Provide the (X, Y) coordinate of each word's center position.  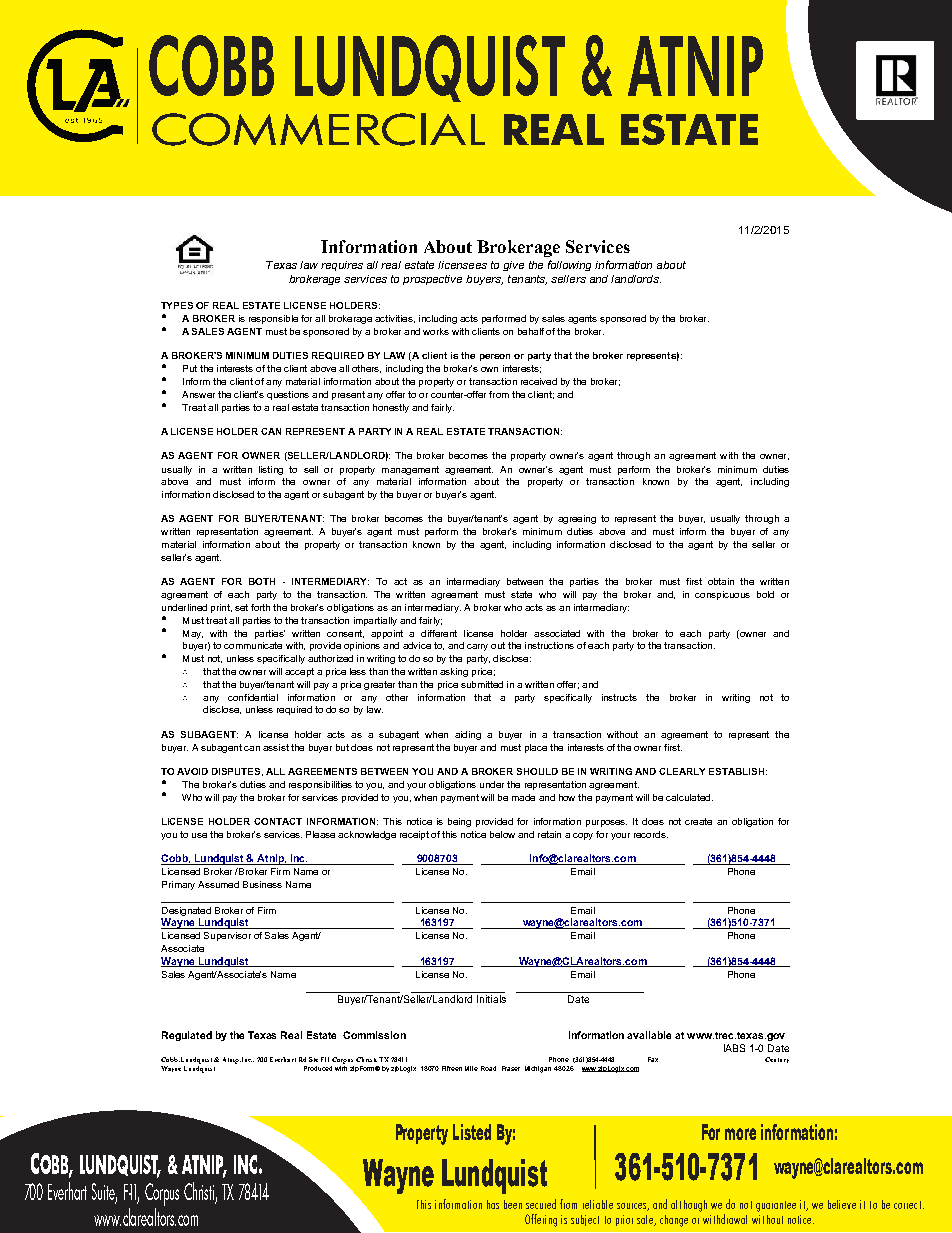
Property (422, 1134)
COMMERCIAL (318, 129)
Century (777, 1060)
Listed (472, 1132)
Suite (104, 1193)
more (740, 1134)
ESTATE (689, 129)
